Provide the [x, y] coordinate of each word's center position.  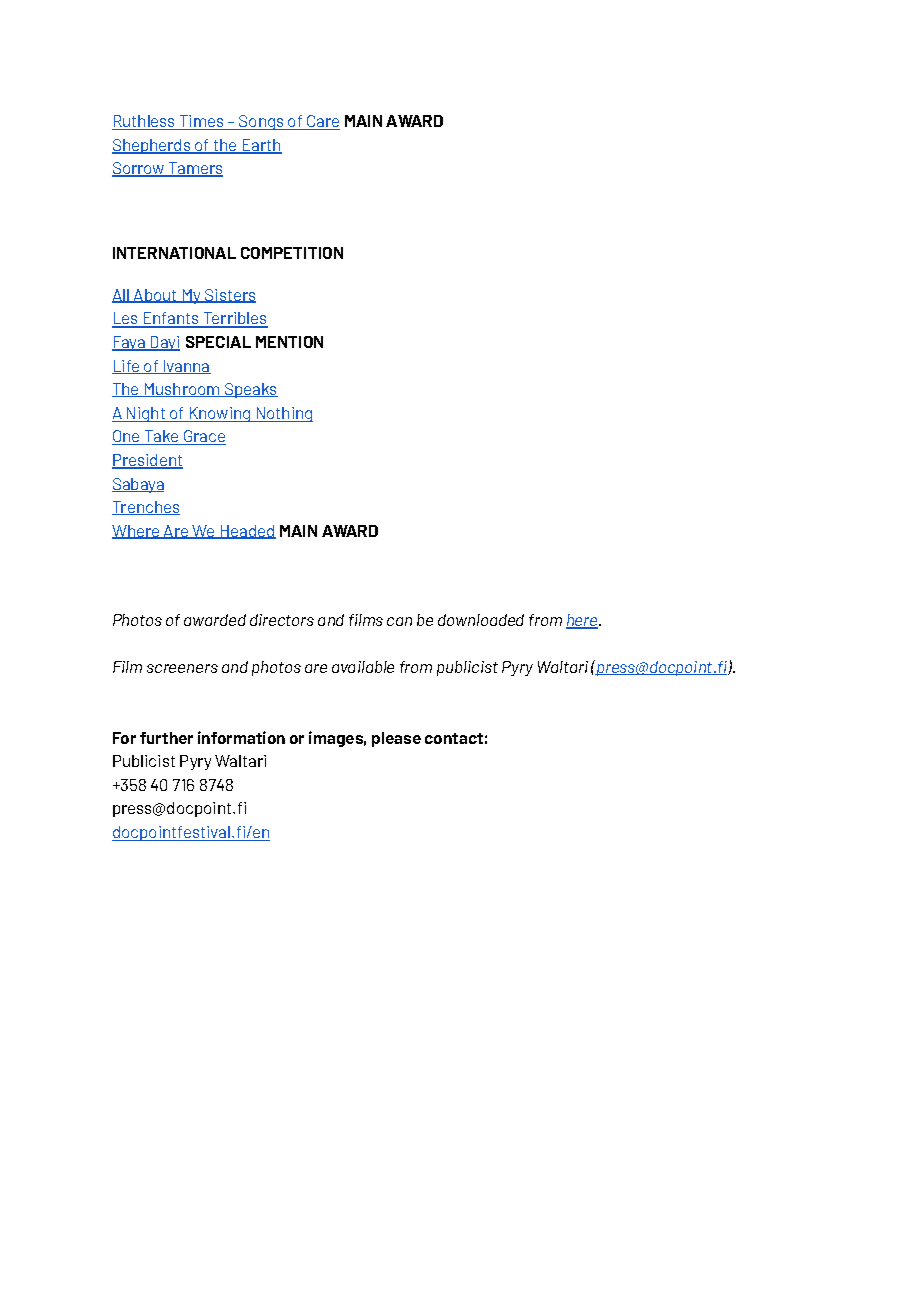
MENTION [289, 342]
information [241, 737]
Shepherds [152, 146]
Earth [261, 146]
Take [161, 437]
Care [322, 122]
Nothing [283, 414]
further [166, 738]
